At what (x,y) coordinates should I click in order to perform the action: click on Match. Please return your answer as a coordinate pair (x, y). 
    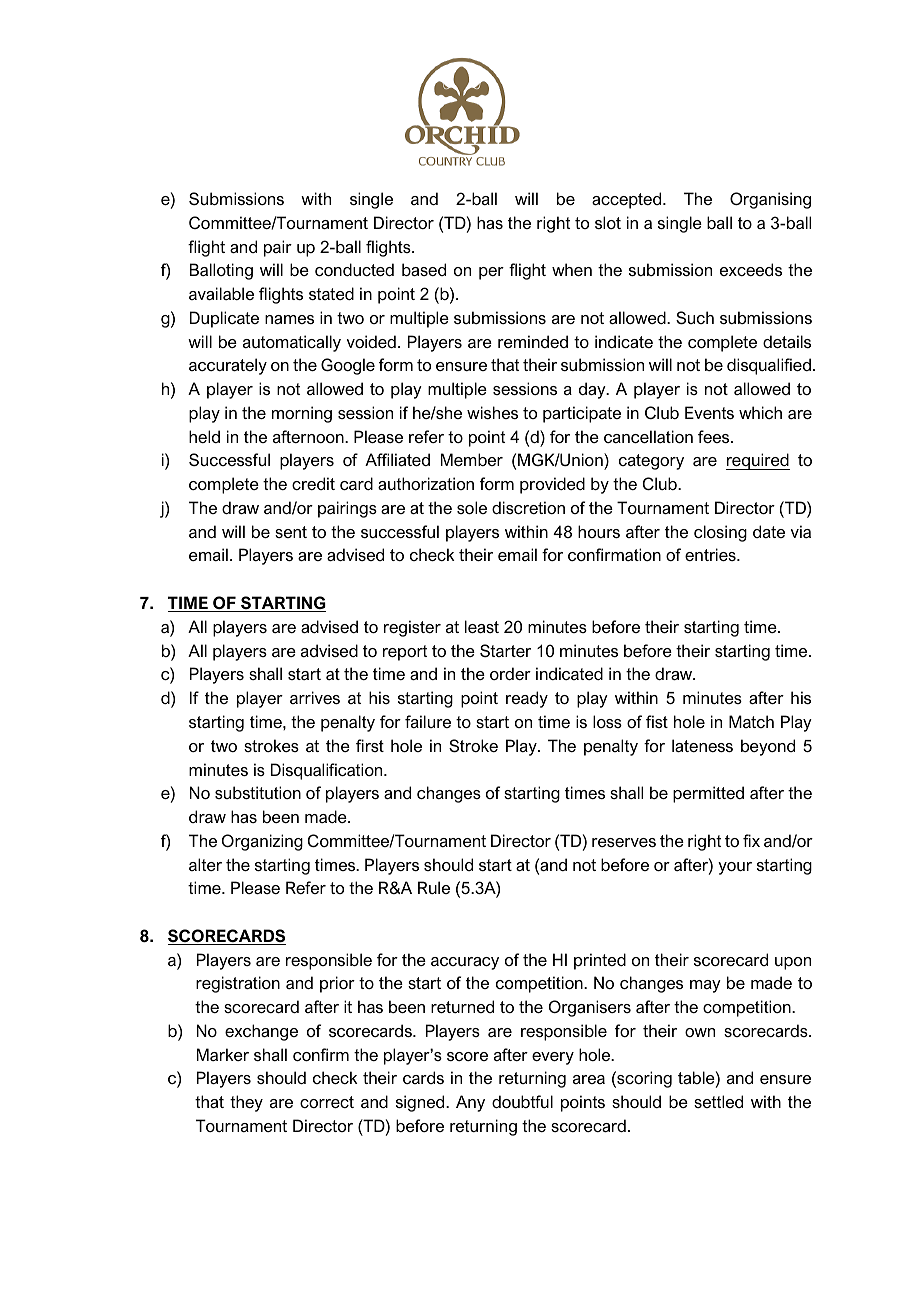
    Looking at the image, I should click on (751, 721).
